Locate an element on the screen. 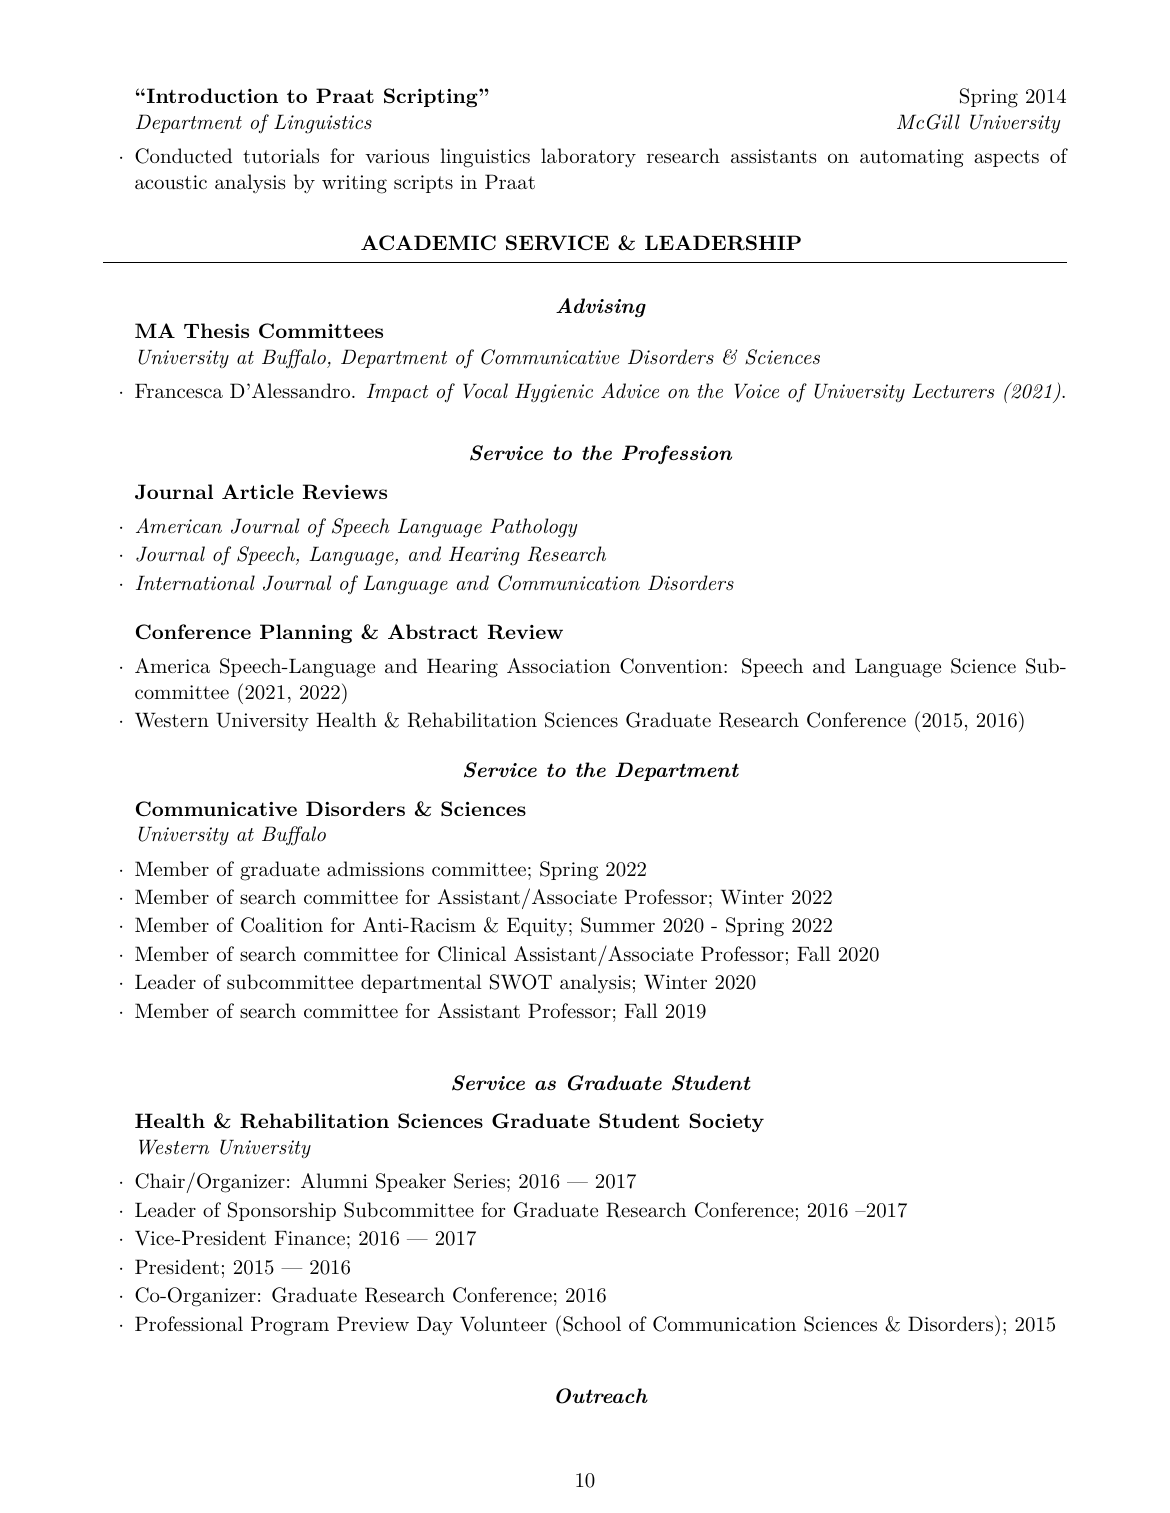 The height and width of the screenshot is (1513, 1170). Program is located at coordinates (290, 1326).
